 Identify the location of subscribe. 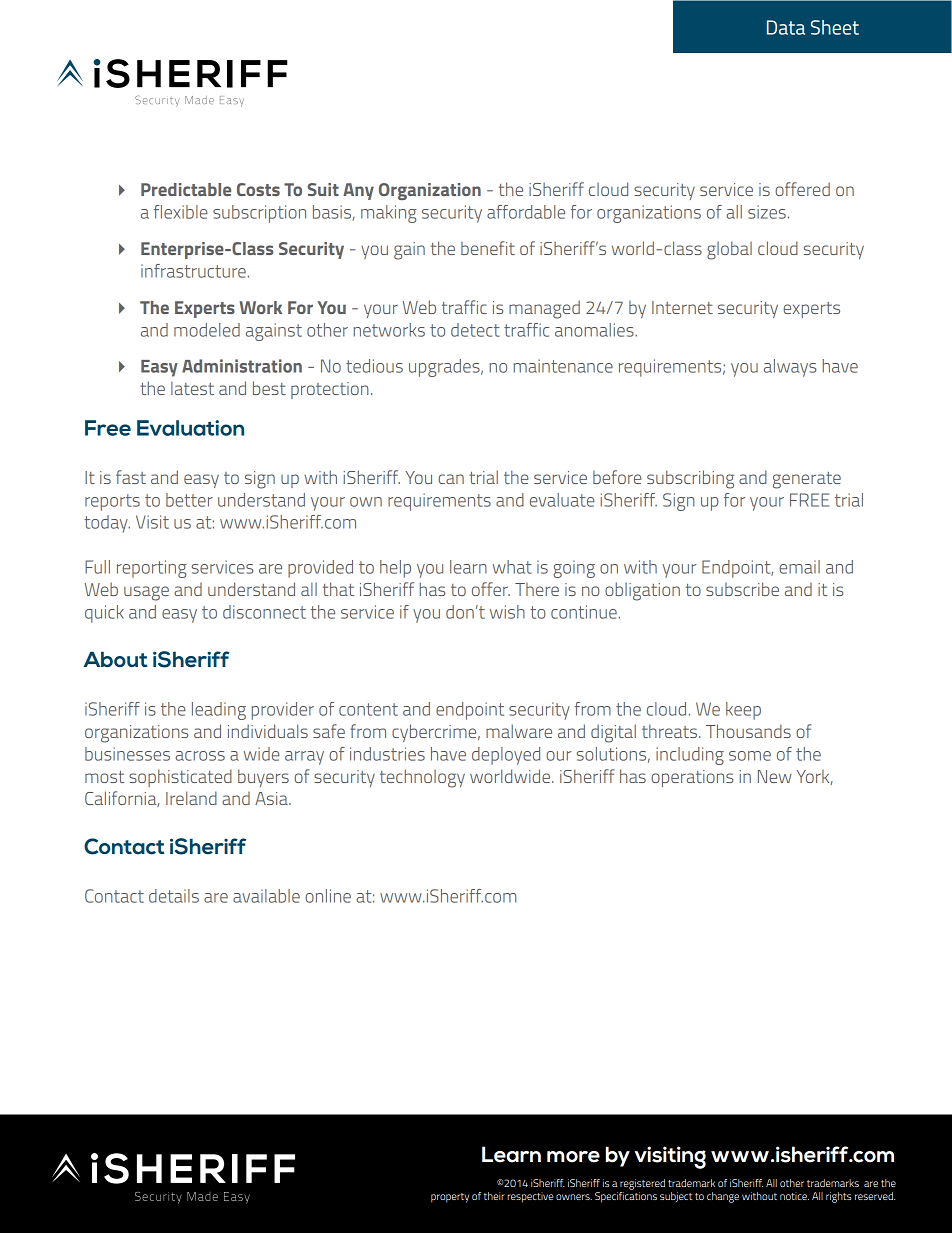
(742, 589).
